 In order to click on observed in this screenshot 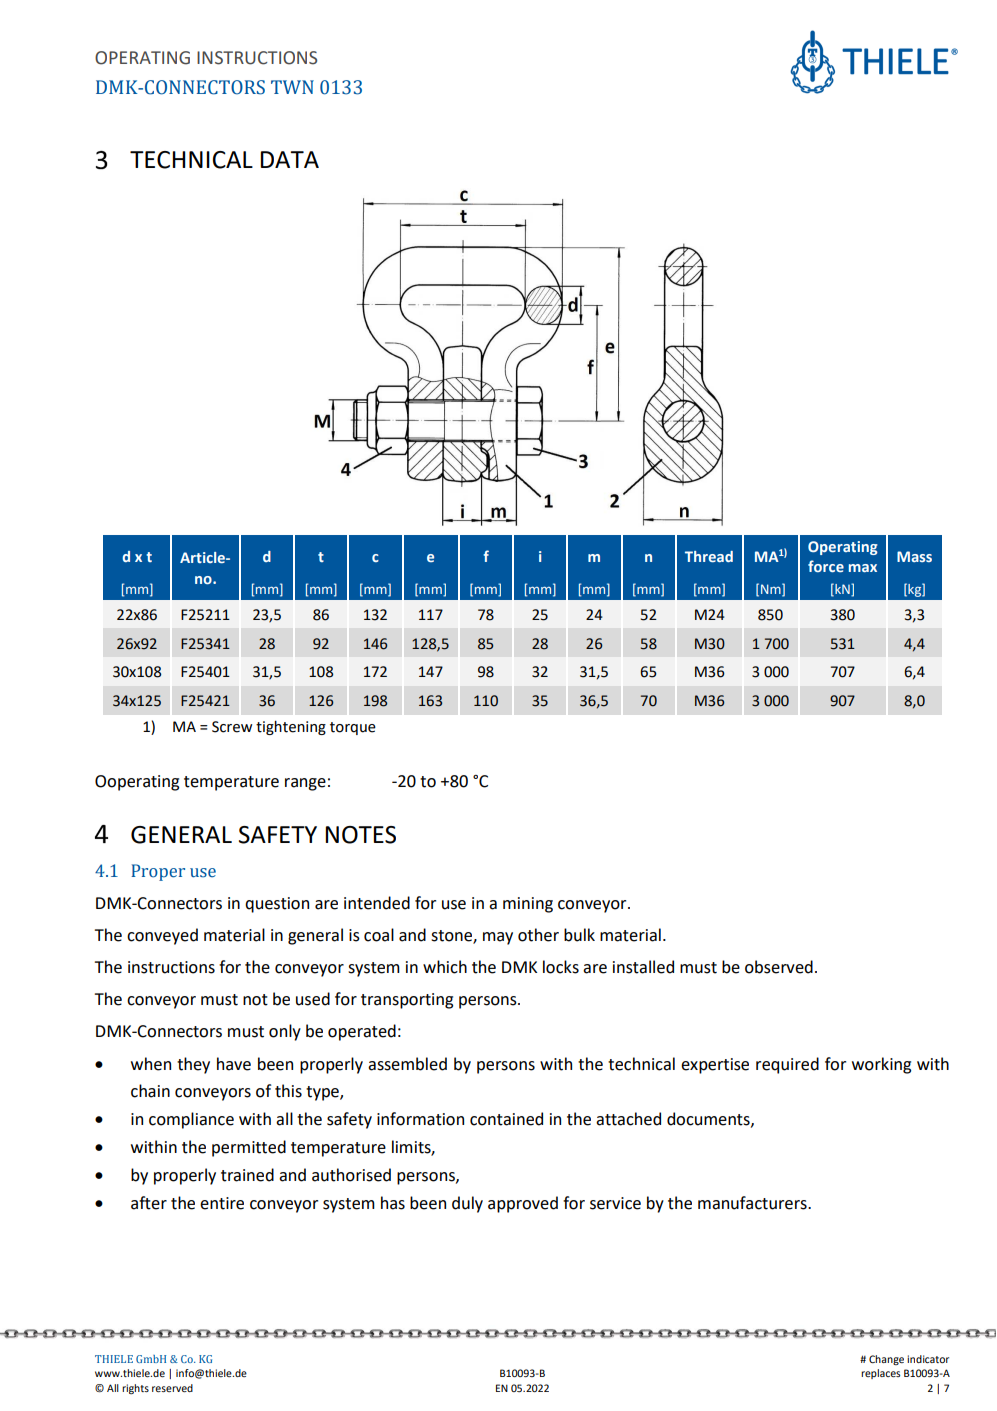, I will do `click(779, 967)`.
